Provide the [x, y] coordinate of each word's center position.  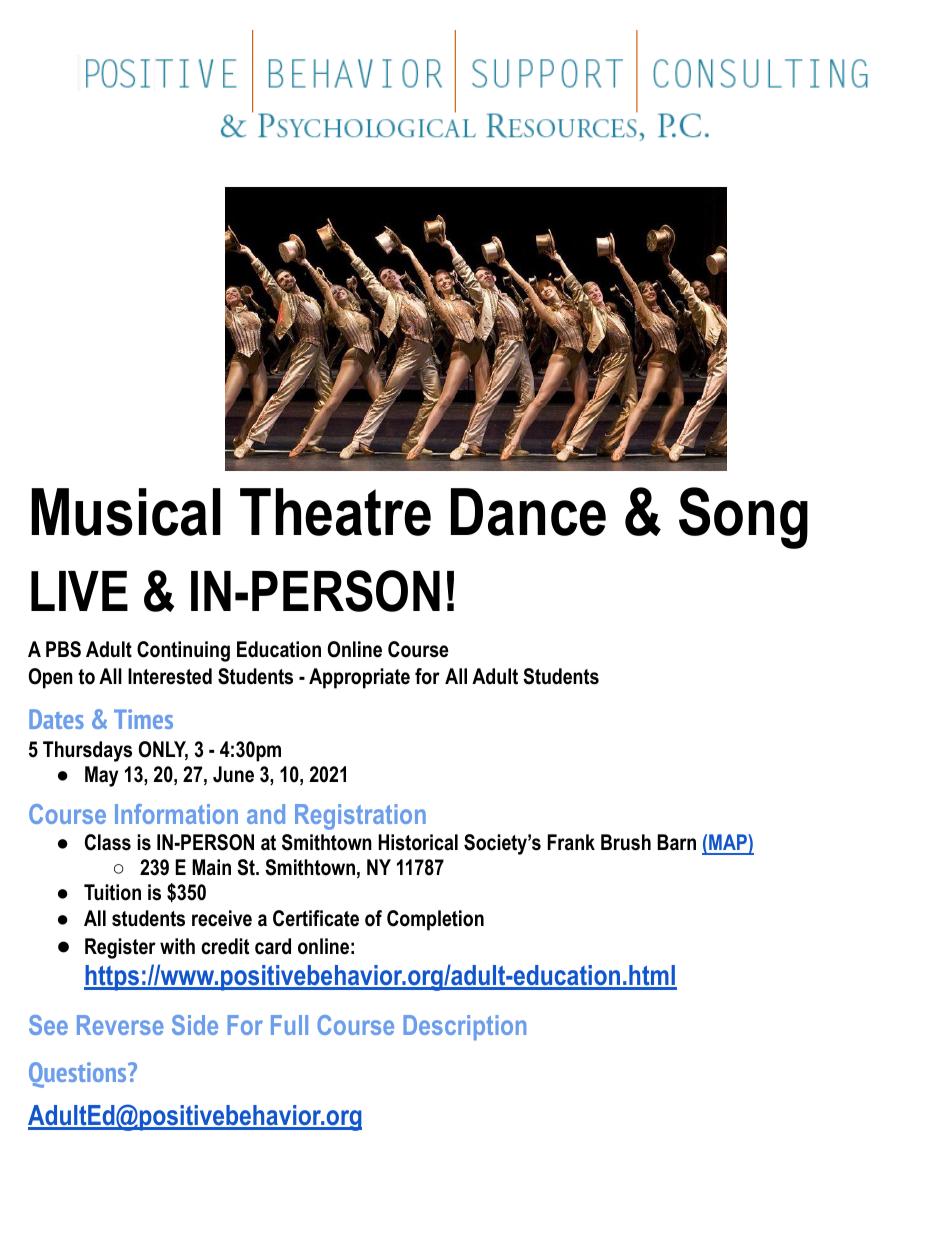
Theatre [335, 512]
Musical [126, 512]
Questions [79, 1075]
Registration [360, 817]
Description [464, 1027]
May [101, 776]
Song [743, 518]
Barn [676, 842]
